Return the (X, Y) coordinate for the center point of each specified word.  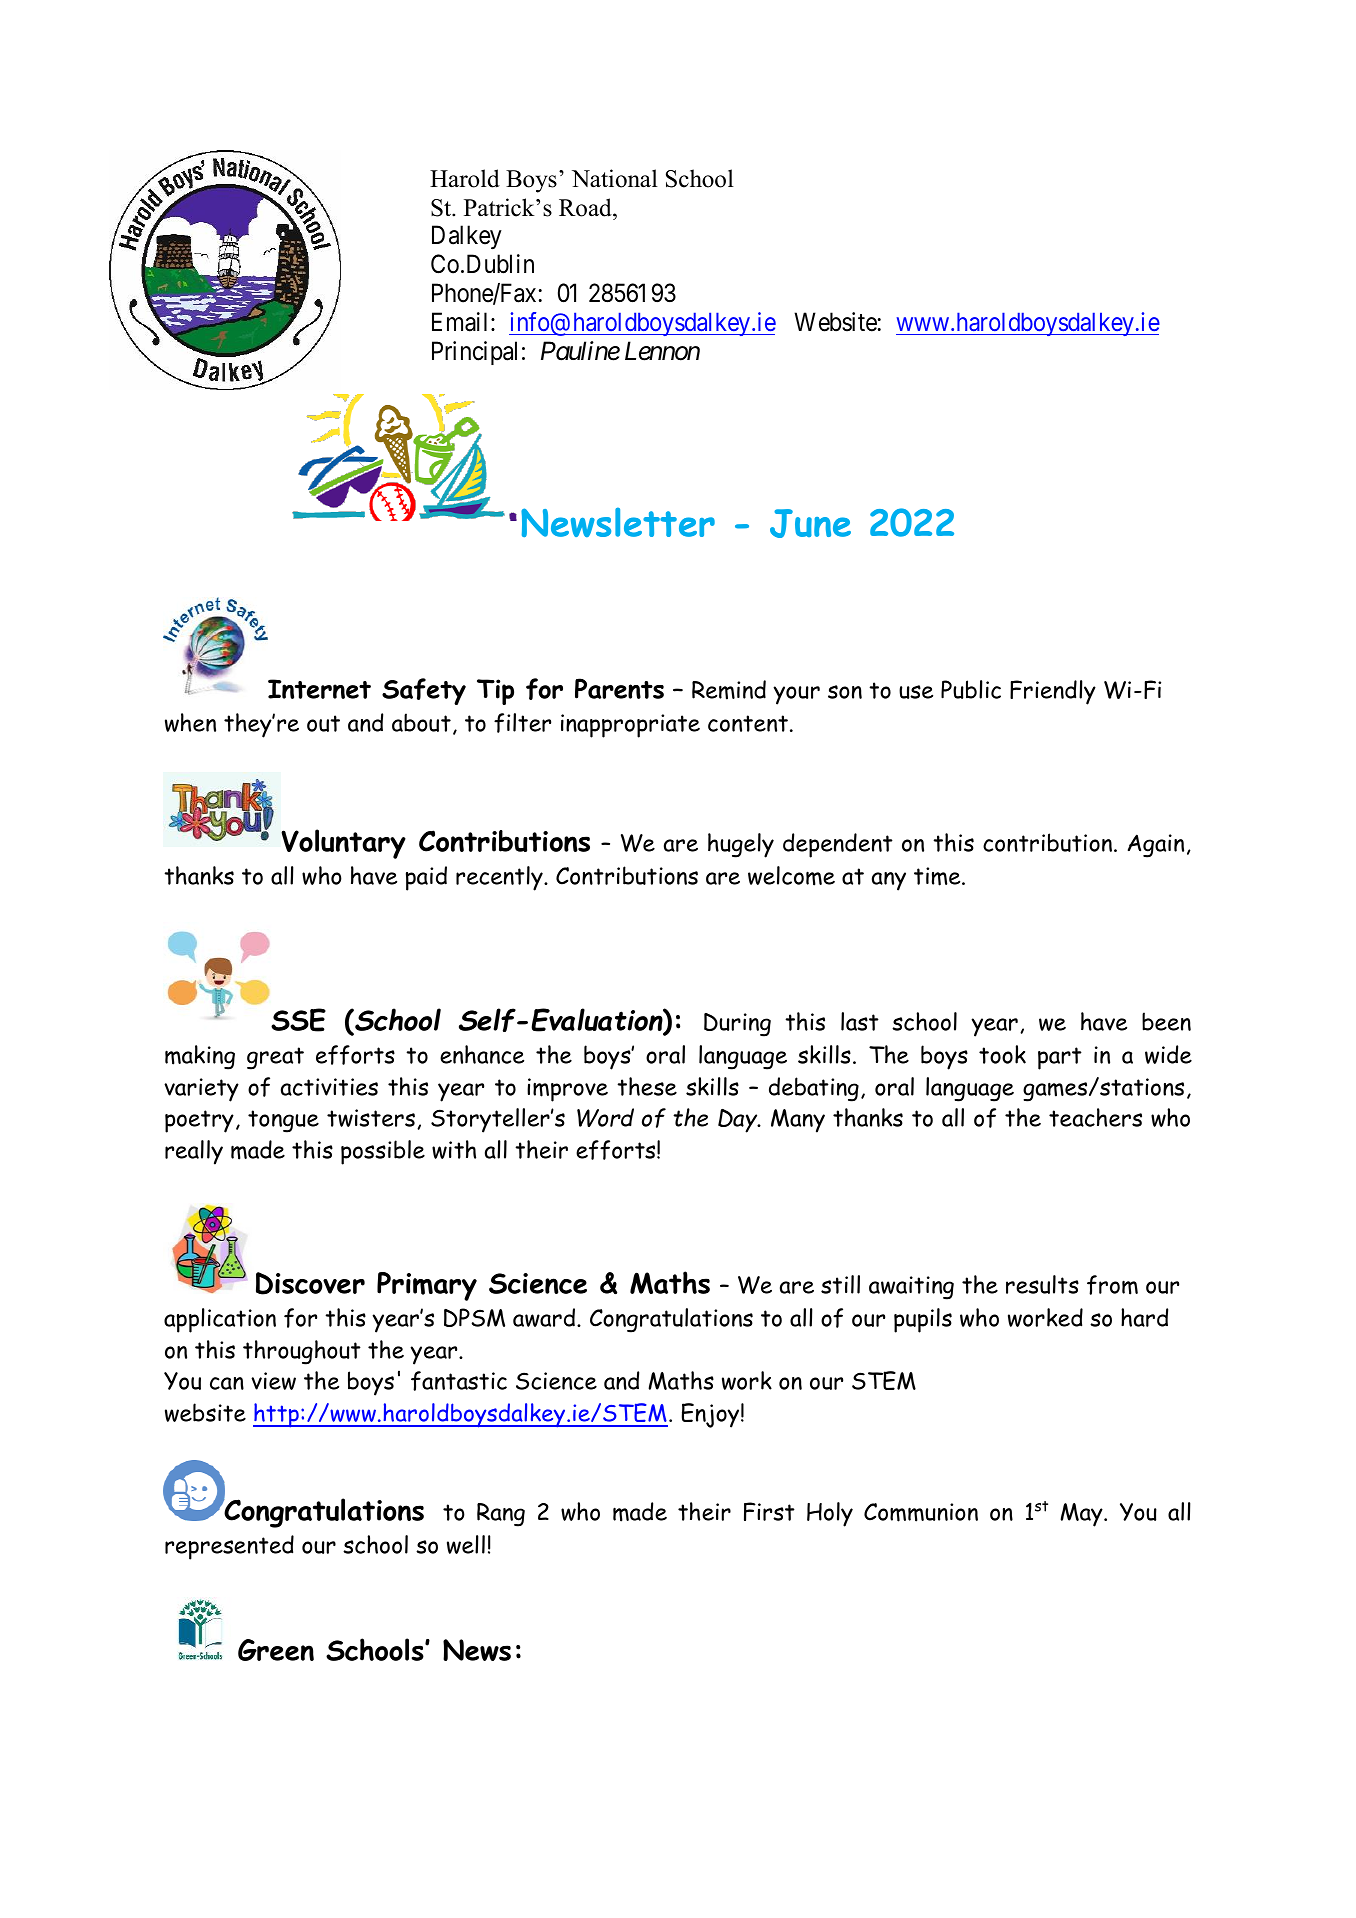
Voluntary (343, 844)
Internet (319, 689)
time (938, 876)
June (810, 523)
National (615, 178)
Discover (310, 1283)
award (544, 1317)
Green (276, 1650)
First (769, 1511)
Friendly (1053, 692)
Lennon (662, 351)
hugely (741, 845)
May (1082, 1515)
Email (462, 322)
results (1042, 1284)
